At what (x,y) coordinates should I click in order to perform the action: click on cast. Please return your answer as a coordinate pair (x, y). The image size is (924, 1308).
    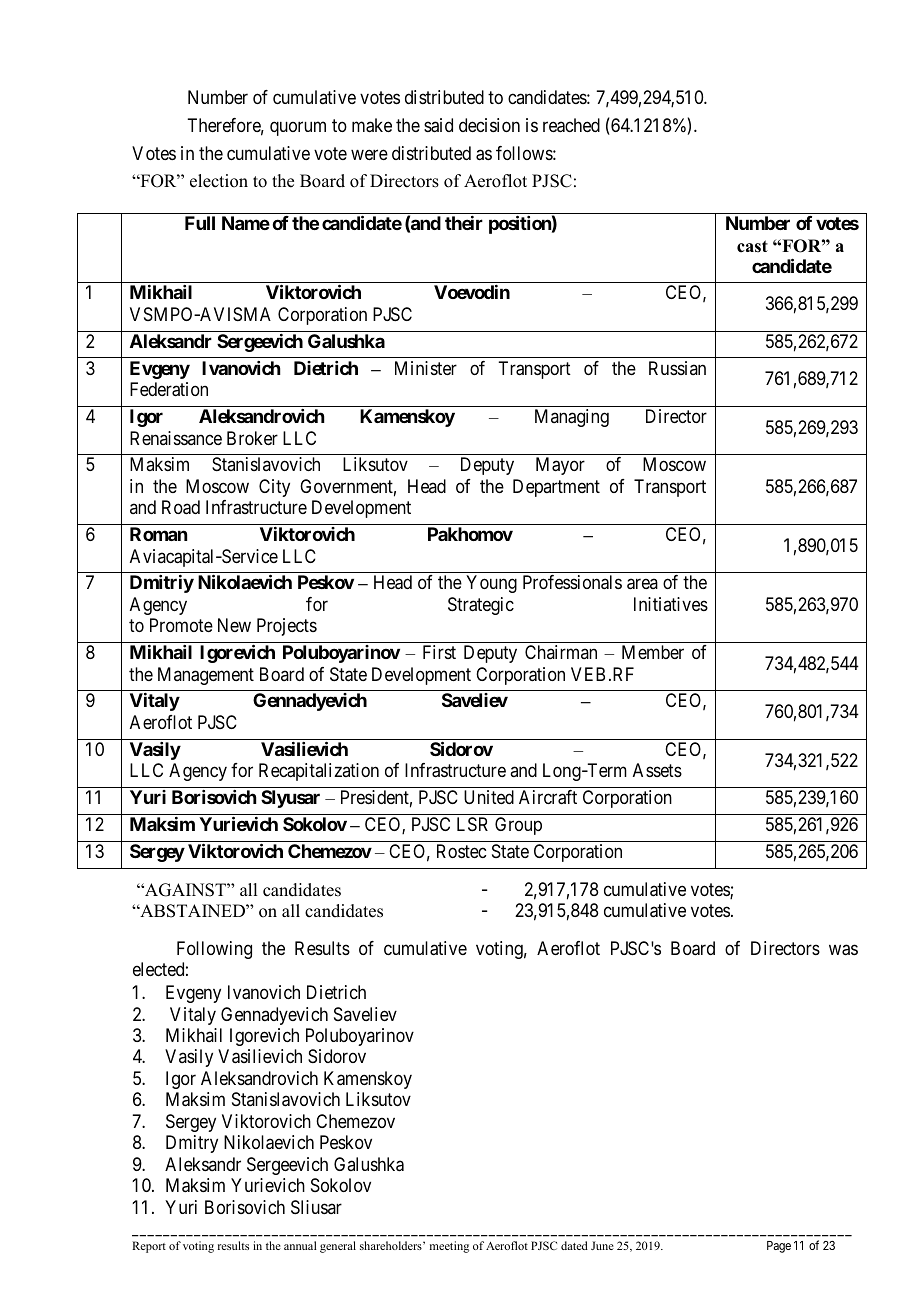
    Looking at the image, I should click on (752, 246).
